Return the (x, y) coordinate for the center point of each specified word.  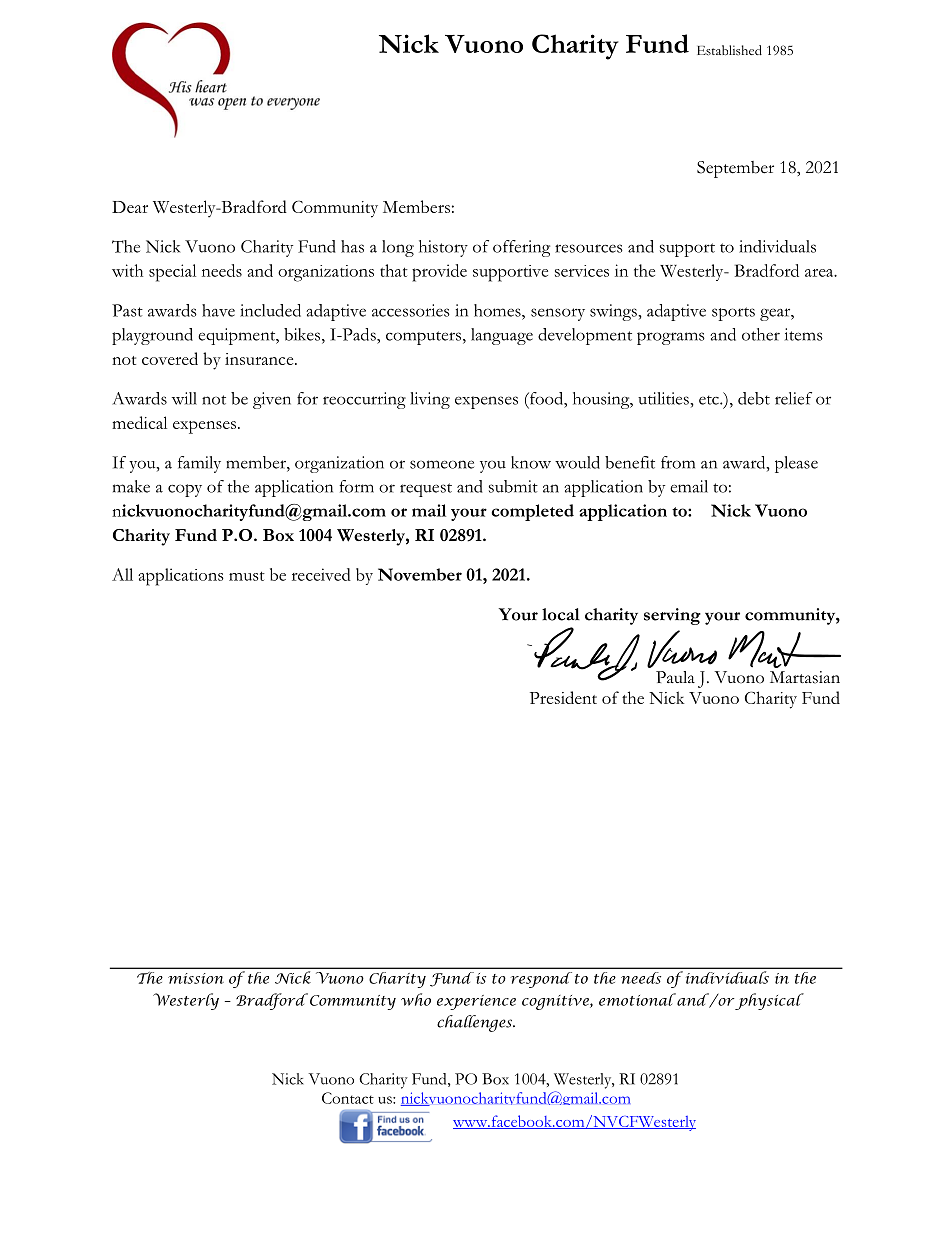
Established (729, 50)
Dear (130, 207)
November (420, 574)
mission (196, 978)
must (247, 576)
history (443, 248)
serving (672, 616)
